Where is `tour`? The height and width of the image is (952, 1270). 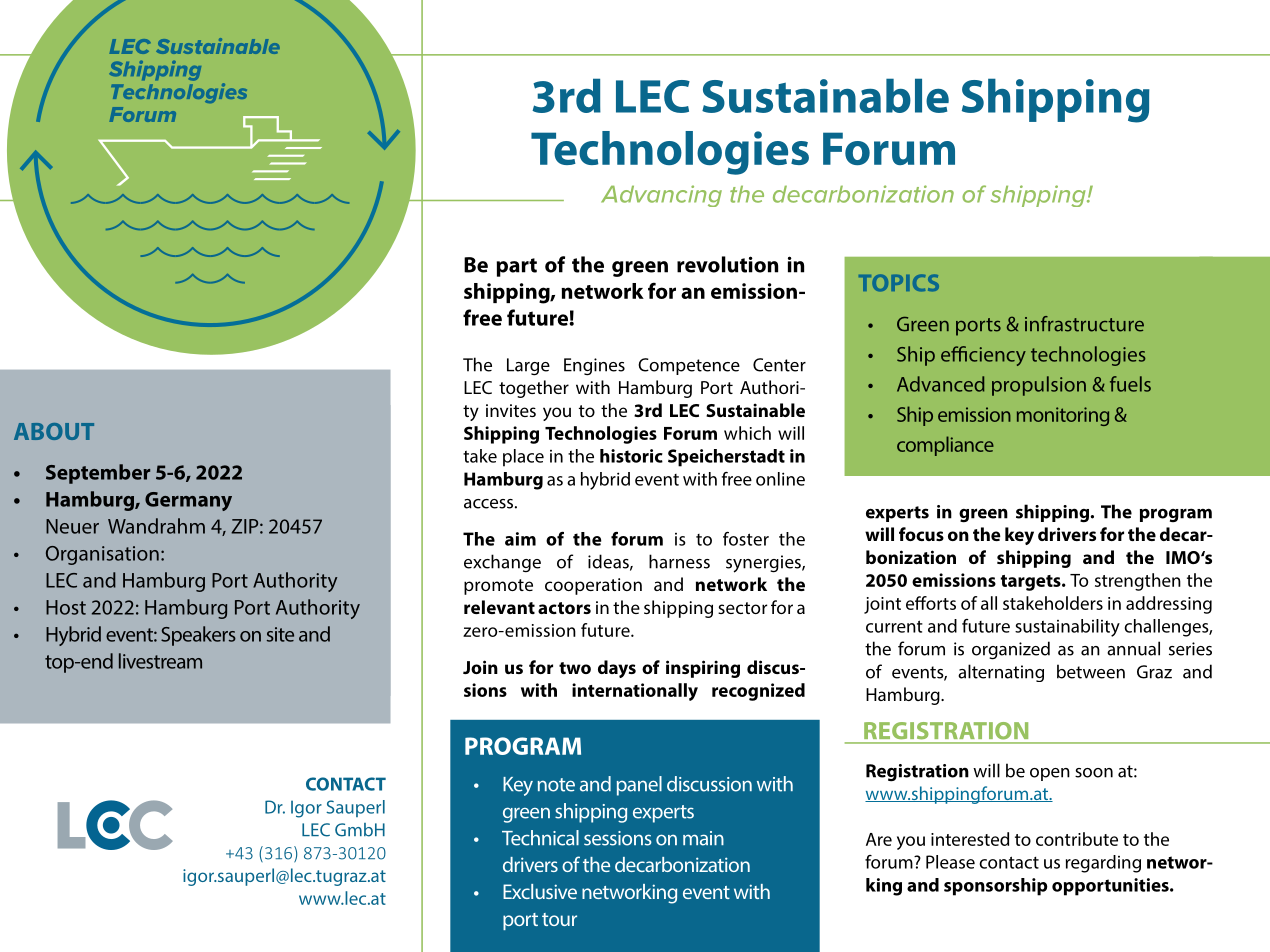
tour is located at coordinates (559, 919).
